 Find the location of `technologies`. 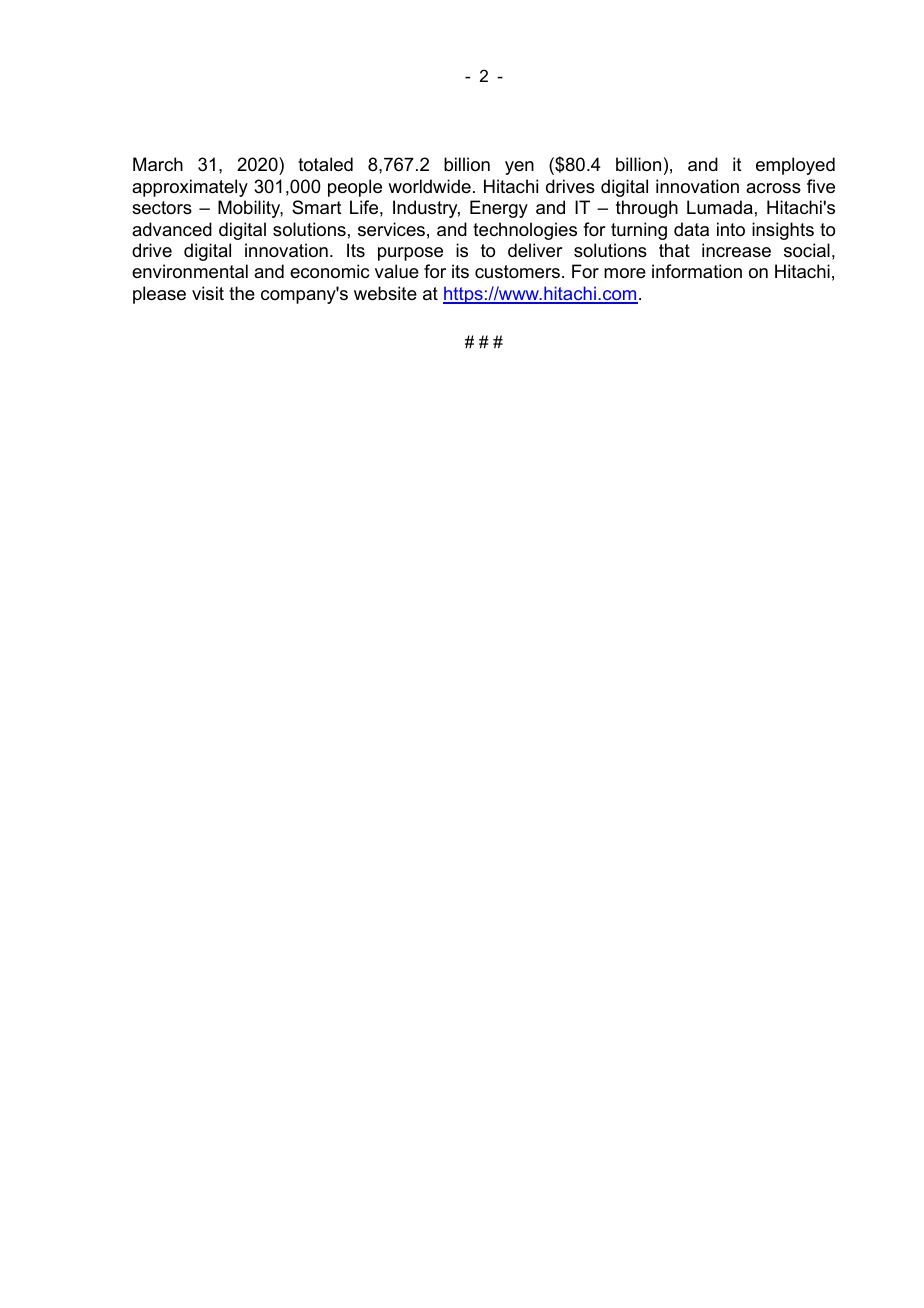

technologies is located at coordinates (525, 231).
